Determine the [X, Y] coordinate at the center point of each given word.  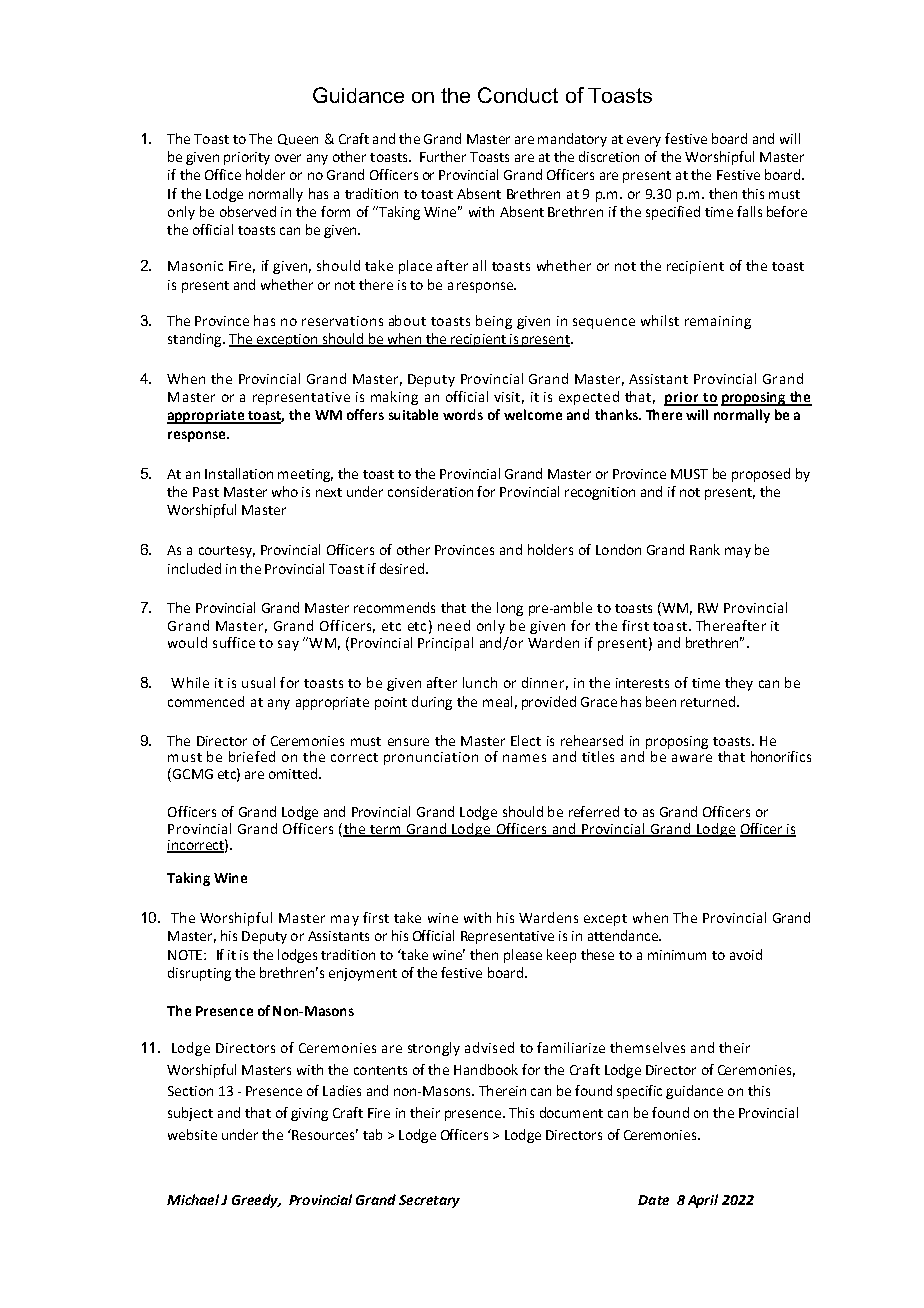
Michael [194, 1199]
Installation [239, 473]
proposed [761, 475]
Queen [298, 139]
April [703, 1201]
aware [692, 758]
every [644, 141]
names [524, 758]
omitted [294, 773]
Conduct [518, 95]
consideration [430, 491]
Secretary [429, 1201]
